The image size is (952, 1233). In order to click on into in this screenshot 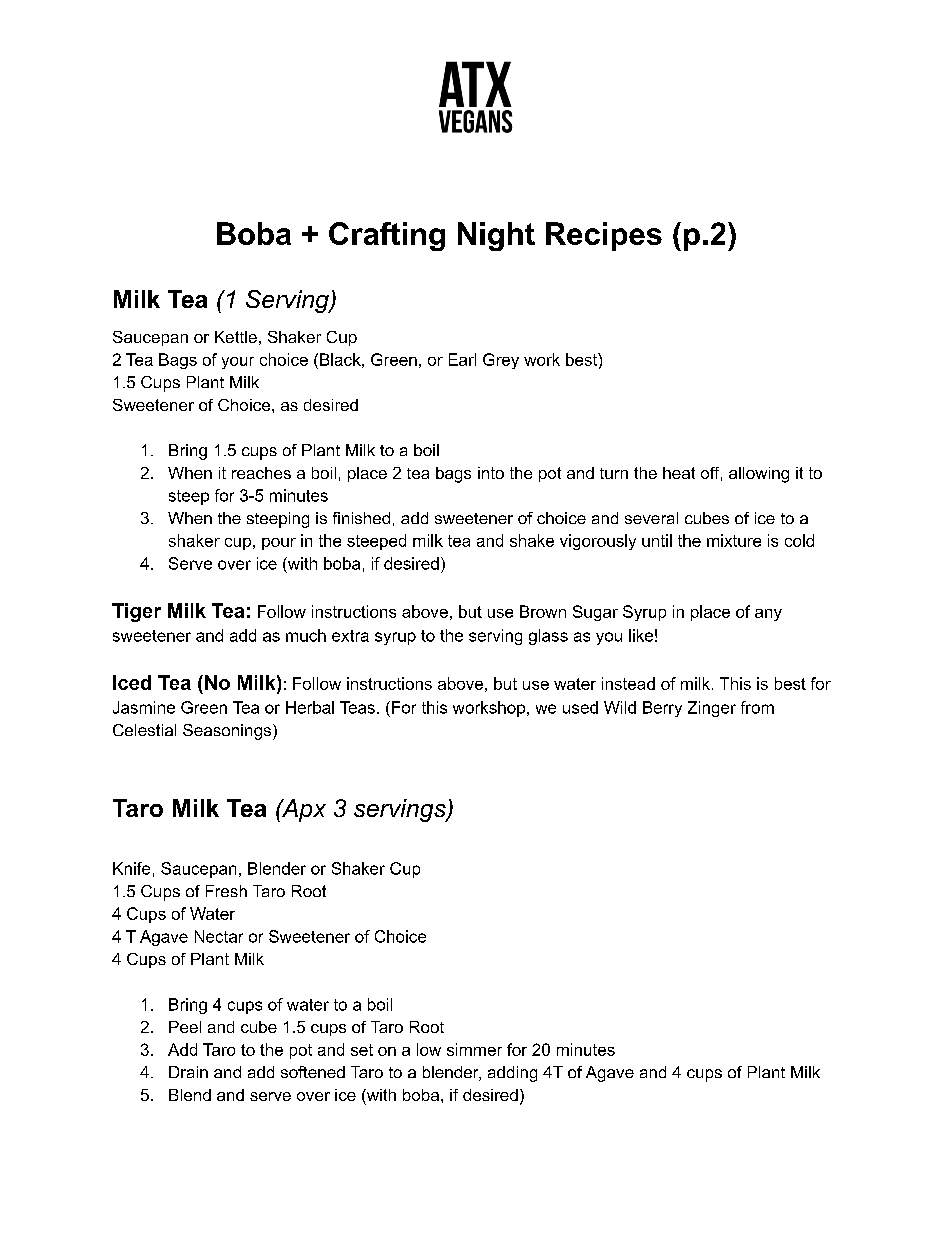, I will do `click(491, 473)`.
